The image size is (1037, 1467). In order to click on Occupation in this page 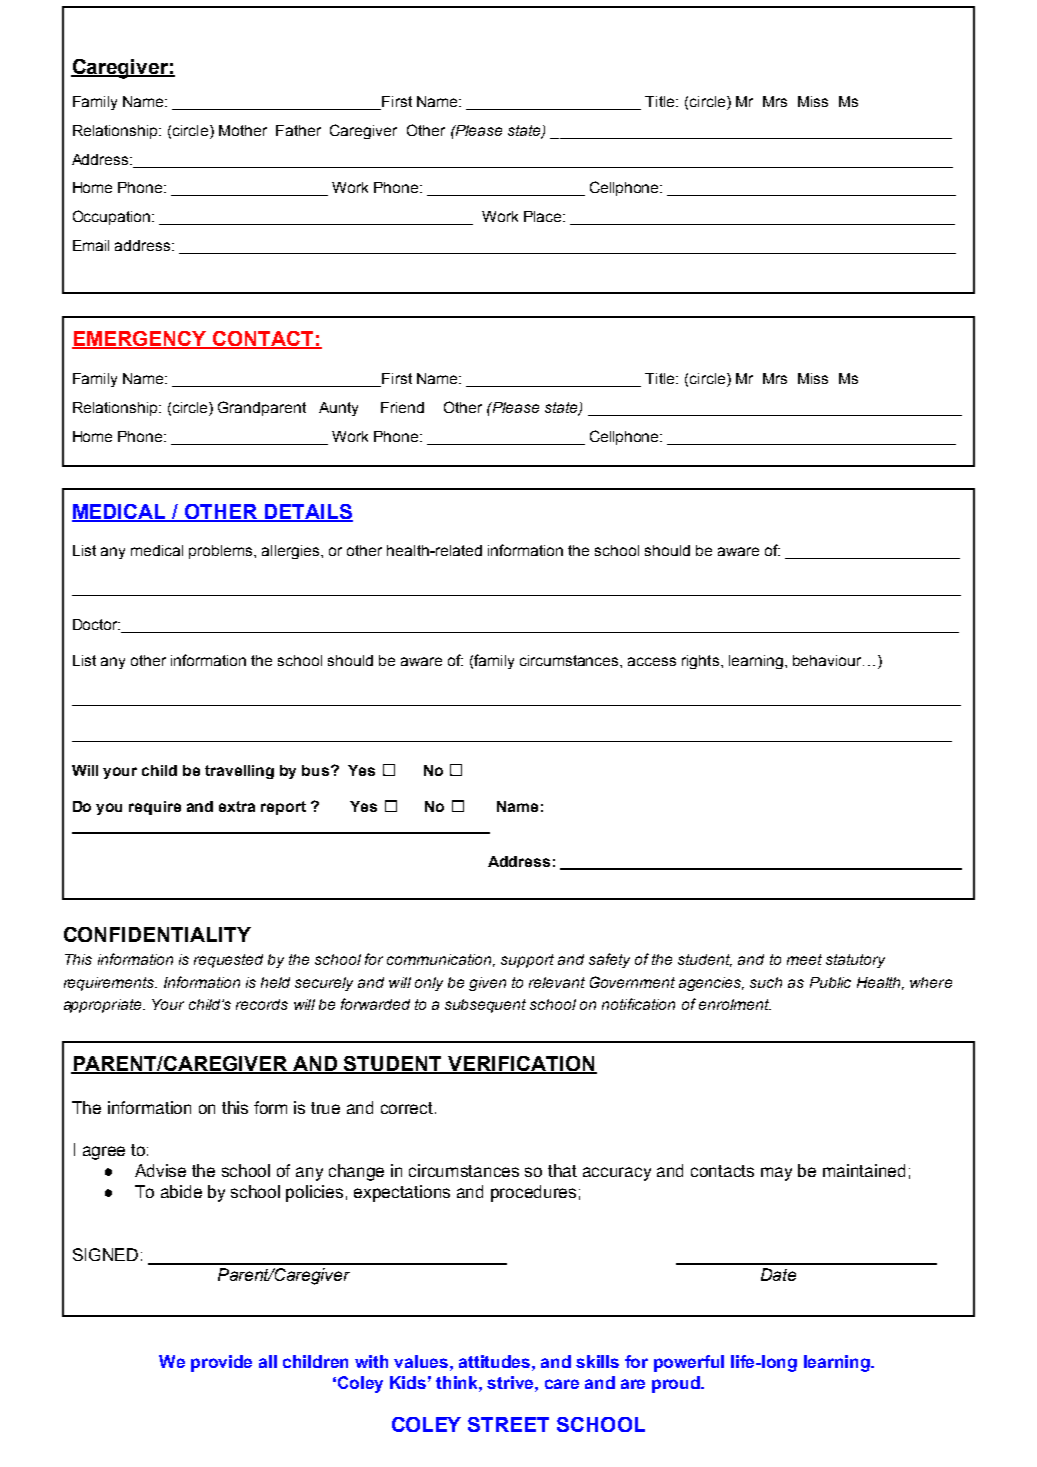, I will do `click(111, 217)`.
